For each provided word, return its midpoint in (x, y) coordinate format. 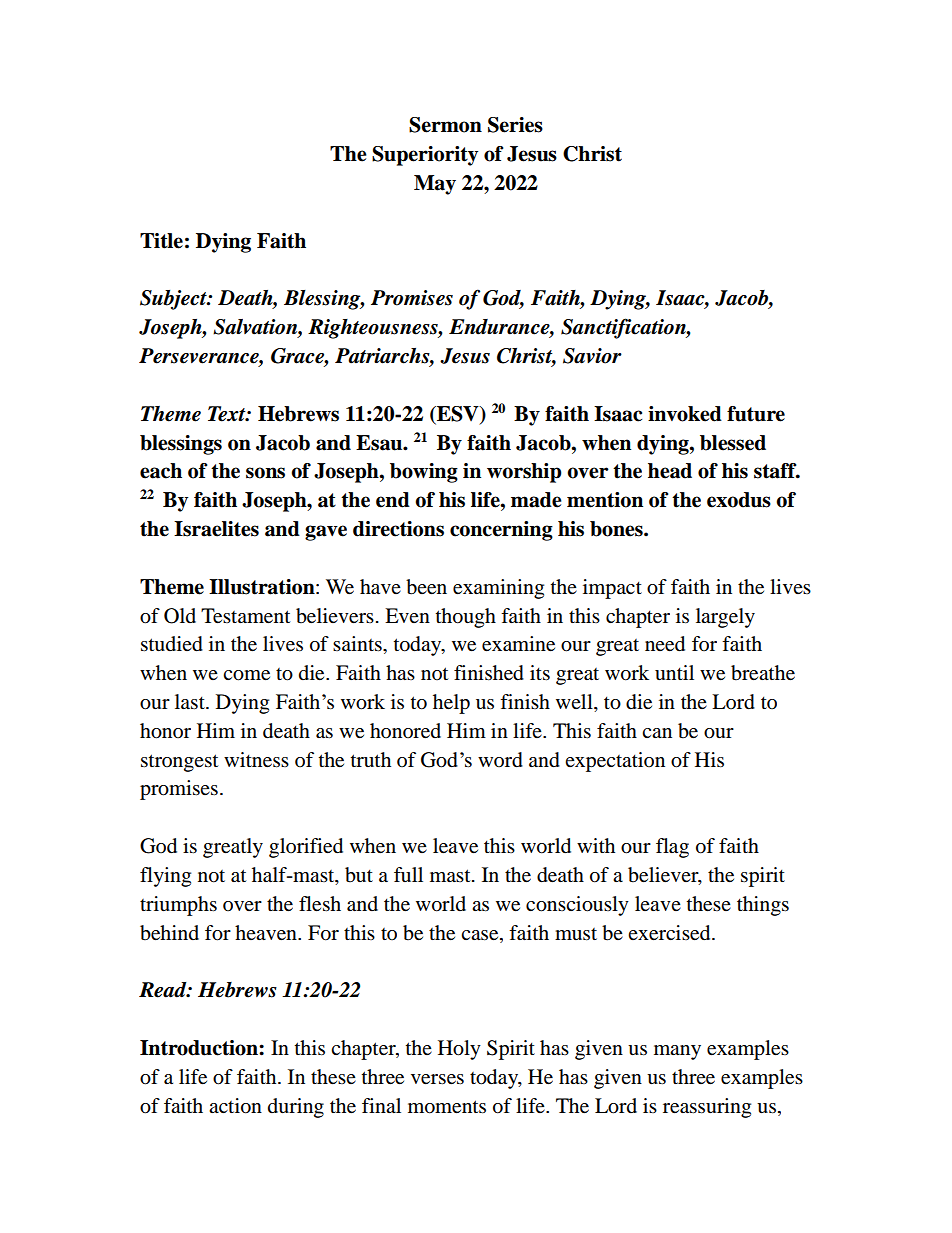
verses (437, 1079)
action (235, 1106)
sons (265, 473)
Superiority (425, 156)
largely (725, 618)
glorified (306, 848)
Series (515, 125)
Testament (245, 616)
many (677, 1052)
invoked (685, 414)
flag (672, 848)
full (408, 874)
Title (161, 241)
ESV (458, 415)
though (466, 618)
